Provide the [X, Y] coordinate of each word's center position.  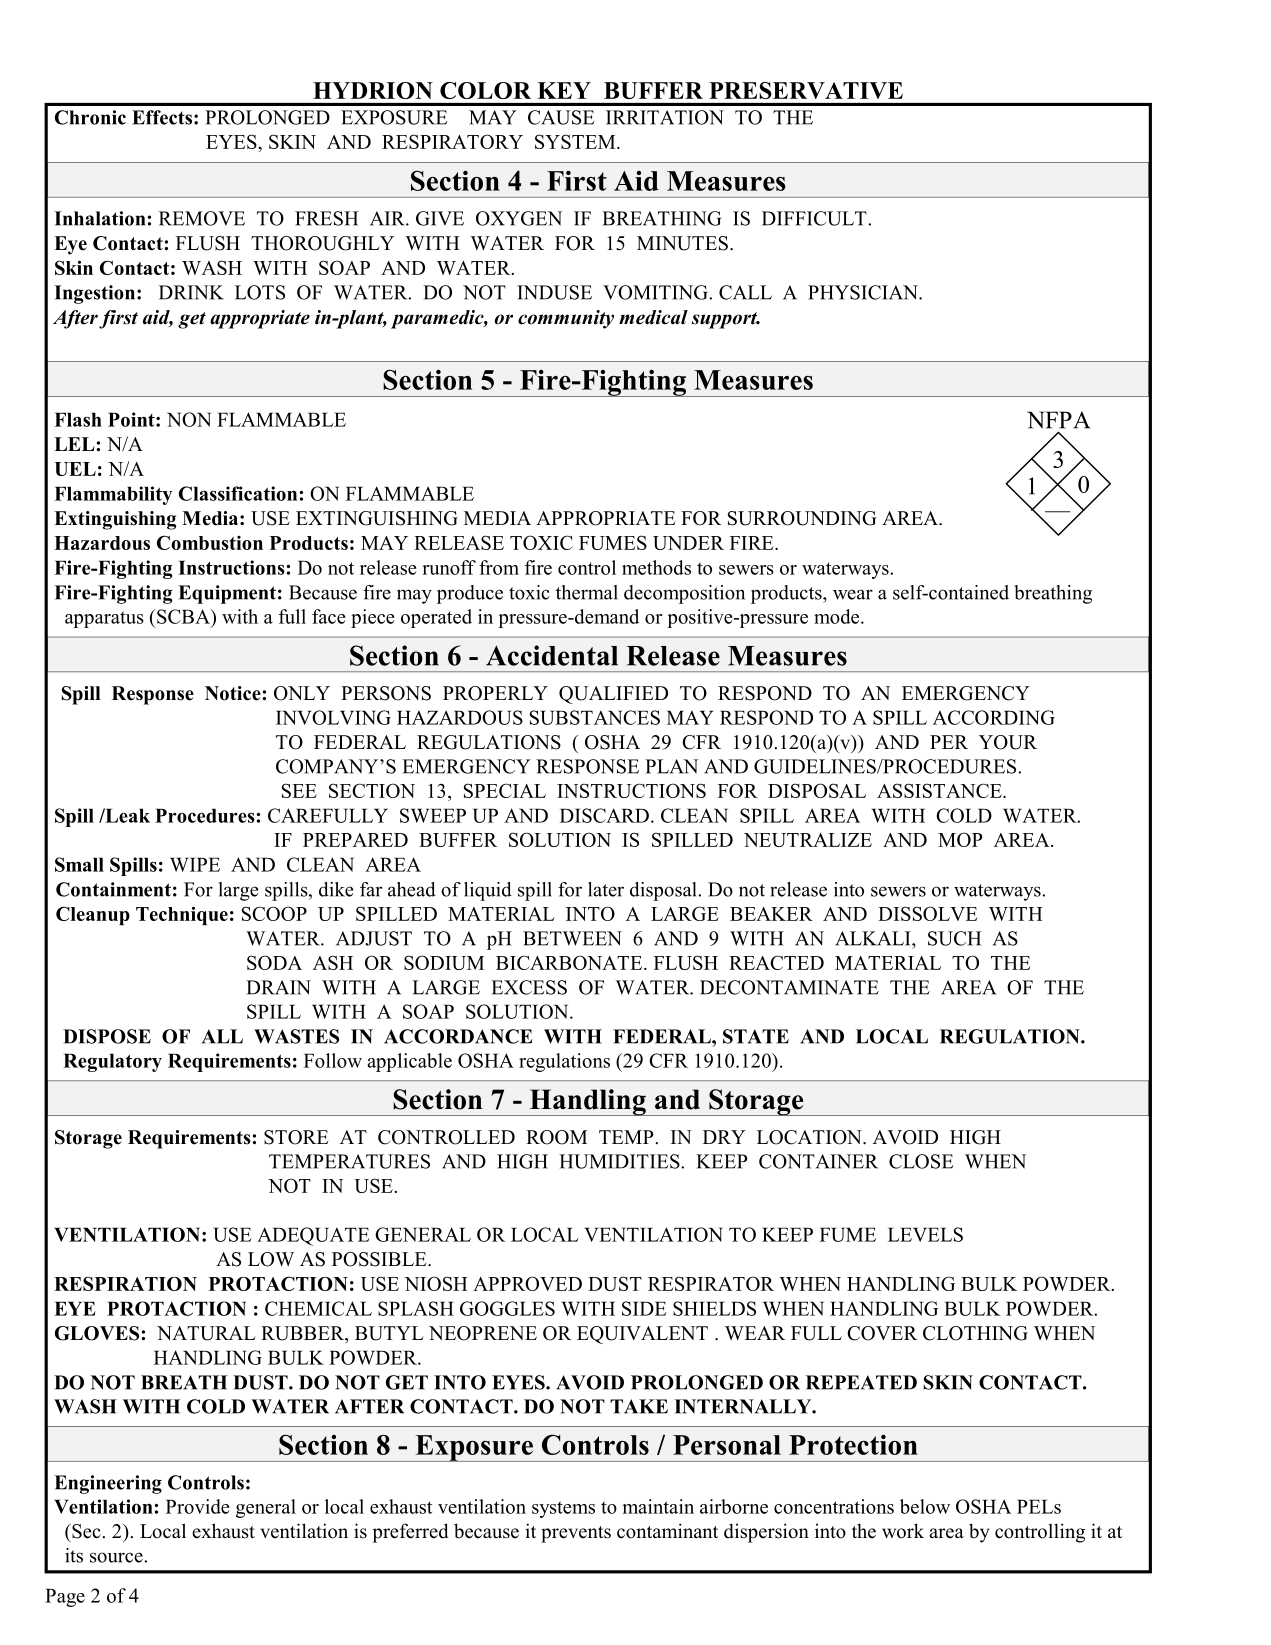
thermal [587, 592]
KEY [564, 90]
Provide [198, 1506]
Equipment [227, 594]
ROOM [556, 1137]
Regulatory [112, 1062]
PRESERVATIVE [806, 90]
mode [838, 616]
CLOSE [921, 1161]
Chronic [90, 117]
